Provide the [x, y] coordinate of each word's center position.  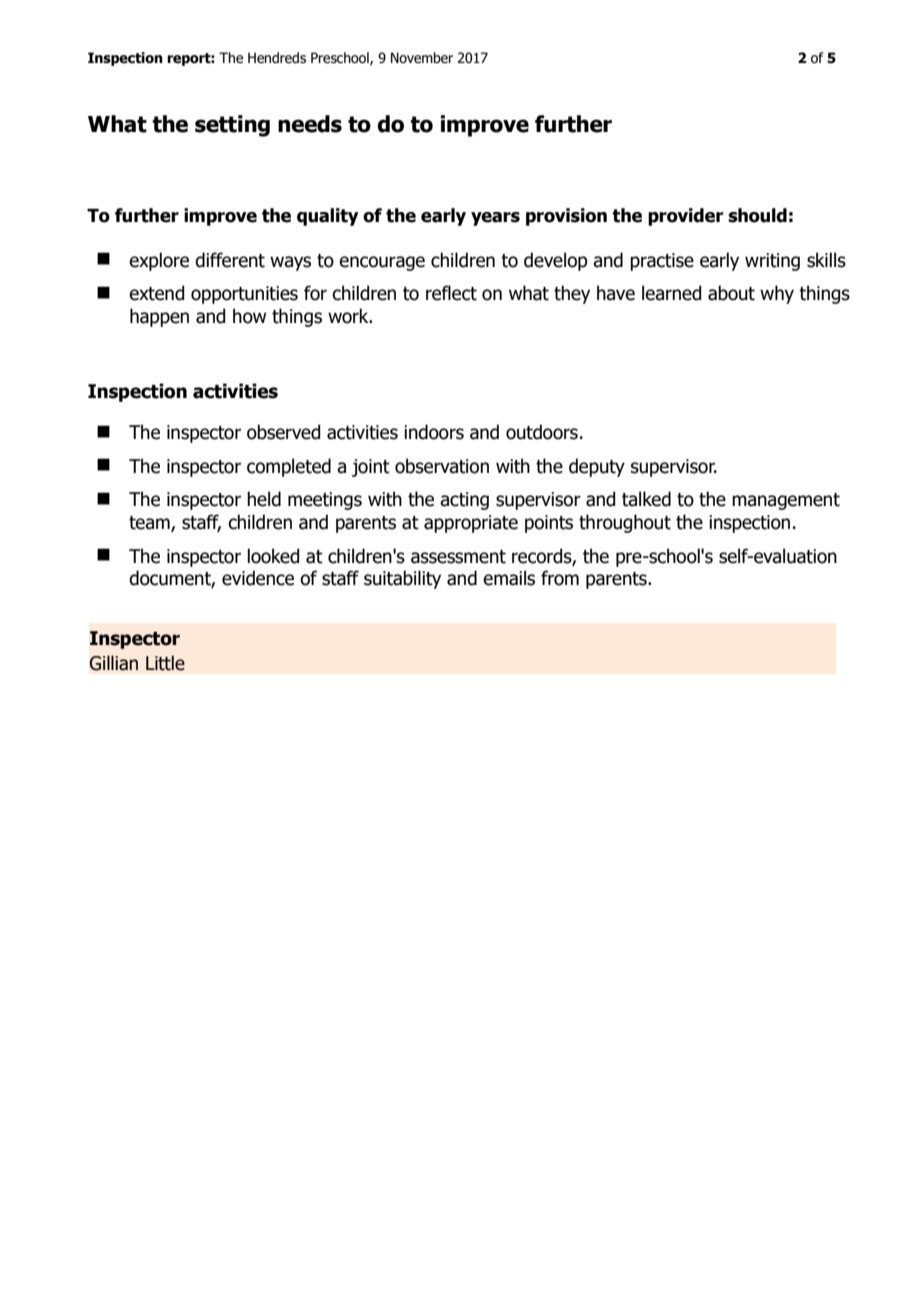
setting [232, 126]
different [230, 260]
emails [509, 578]
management [786, 501]
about [731, 293]
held [264, 499]
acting [464, 501]
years [495, 219]
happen [159, 317]
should [757, 215]
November [422, 58]
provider [686, 217]
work [349, 316]
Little [165, 663]
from [560, 578]
